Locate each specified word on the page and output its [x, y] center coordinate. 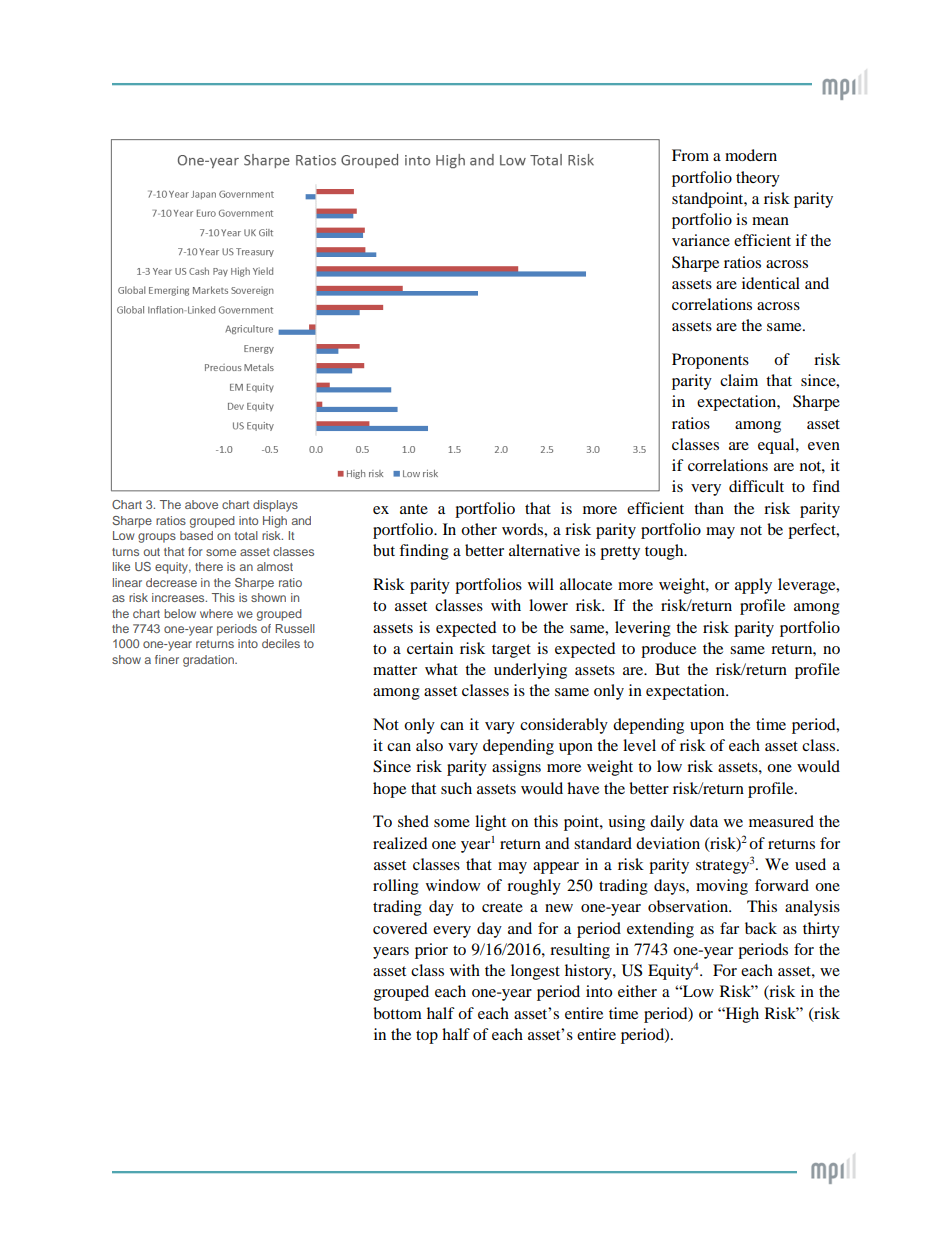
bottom [397, 1013]
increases [179, 597]
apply [753, 586]
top [427, 1037]
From [690, 155]
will [541, 584]
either [637, 991]
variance [701, 240]
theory [758, 179]
